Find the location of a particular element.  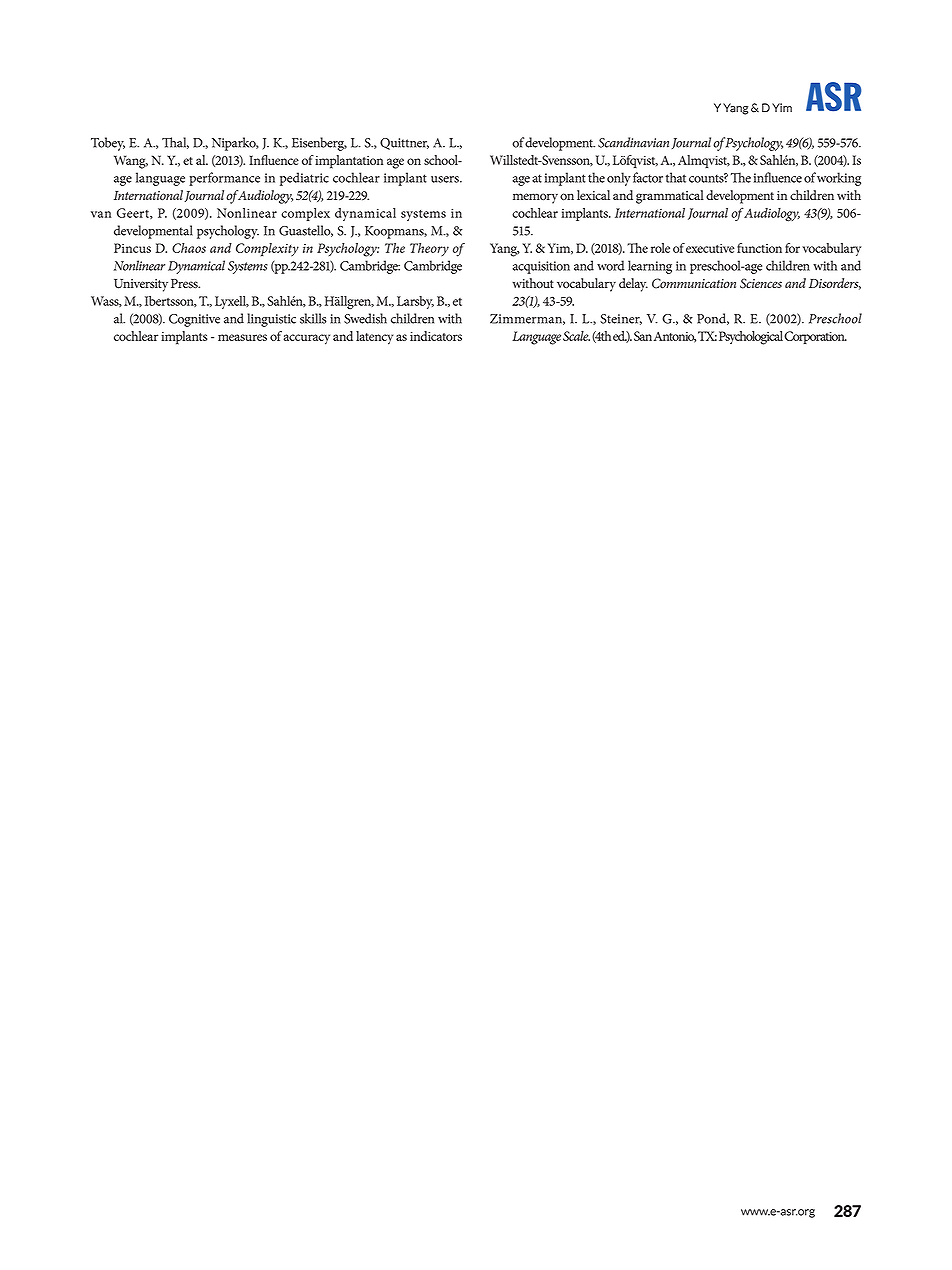

indicators is located at coordinates (436, 336).
